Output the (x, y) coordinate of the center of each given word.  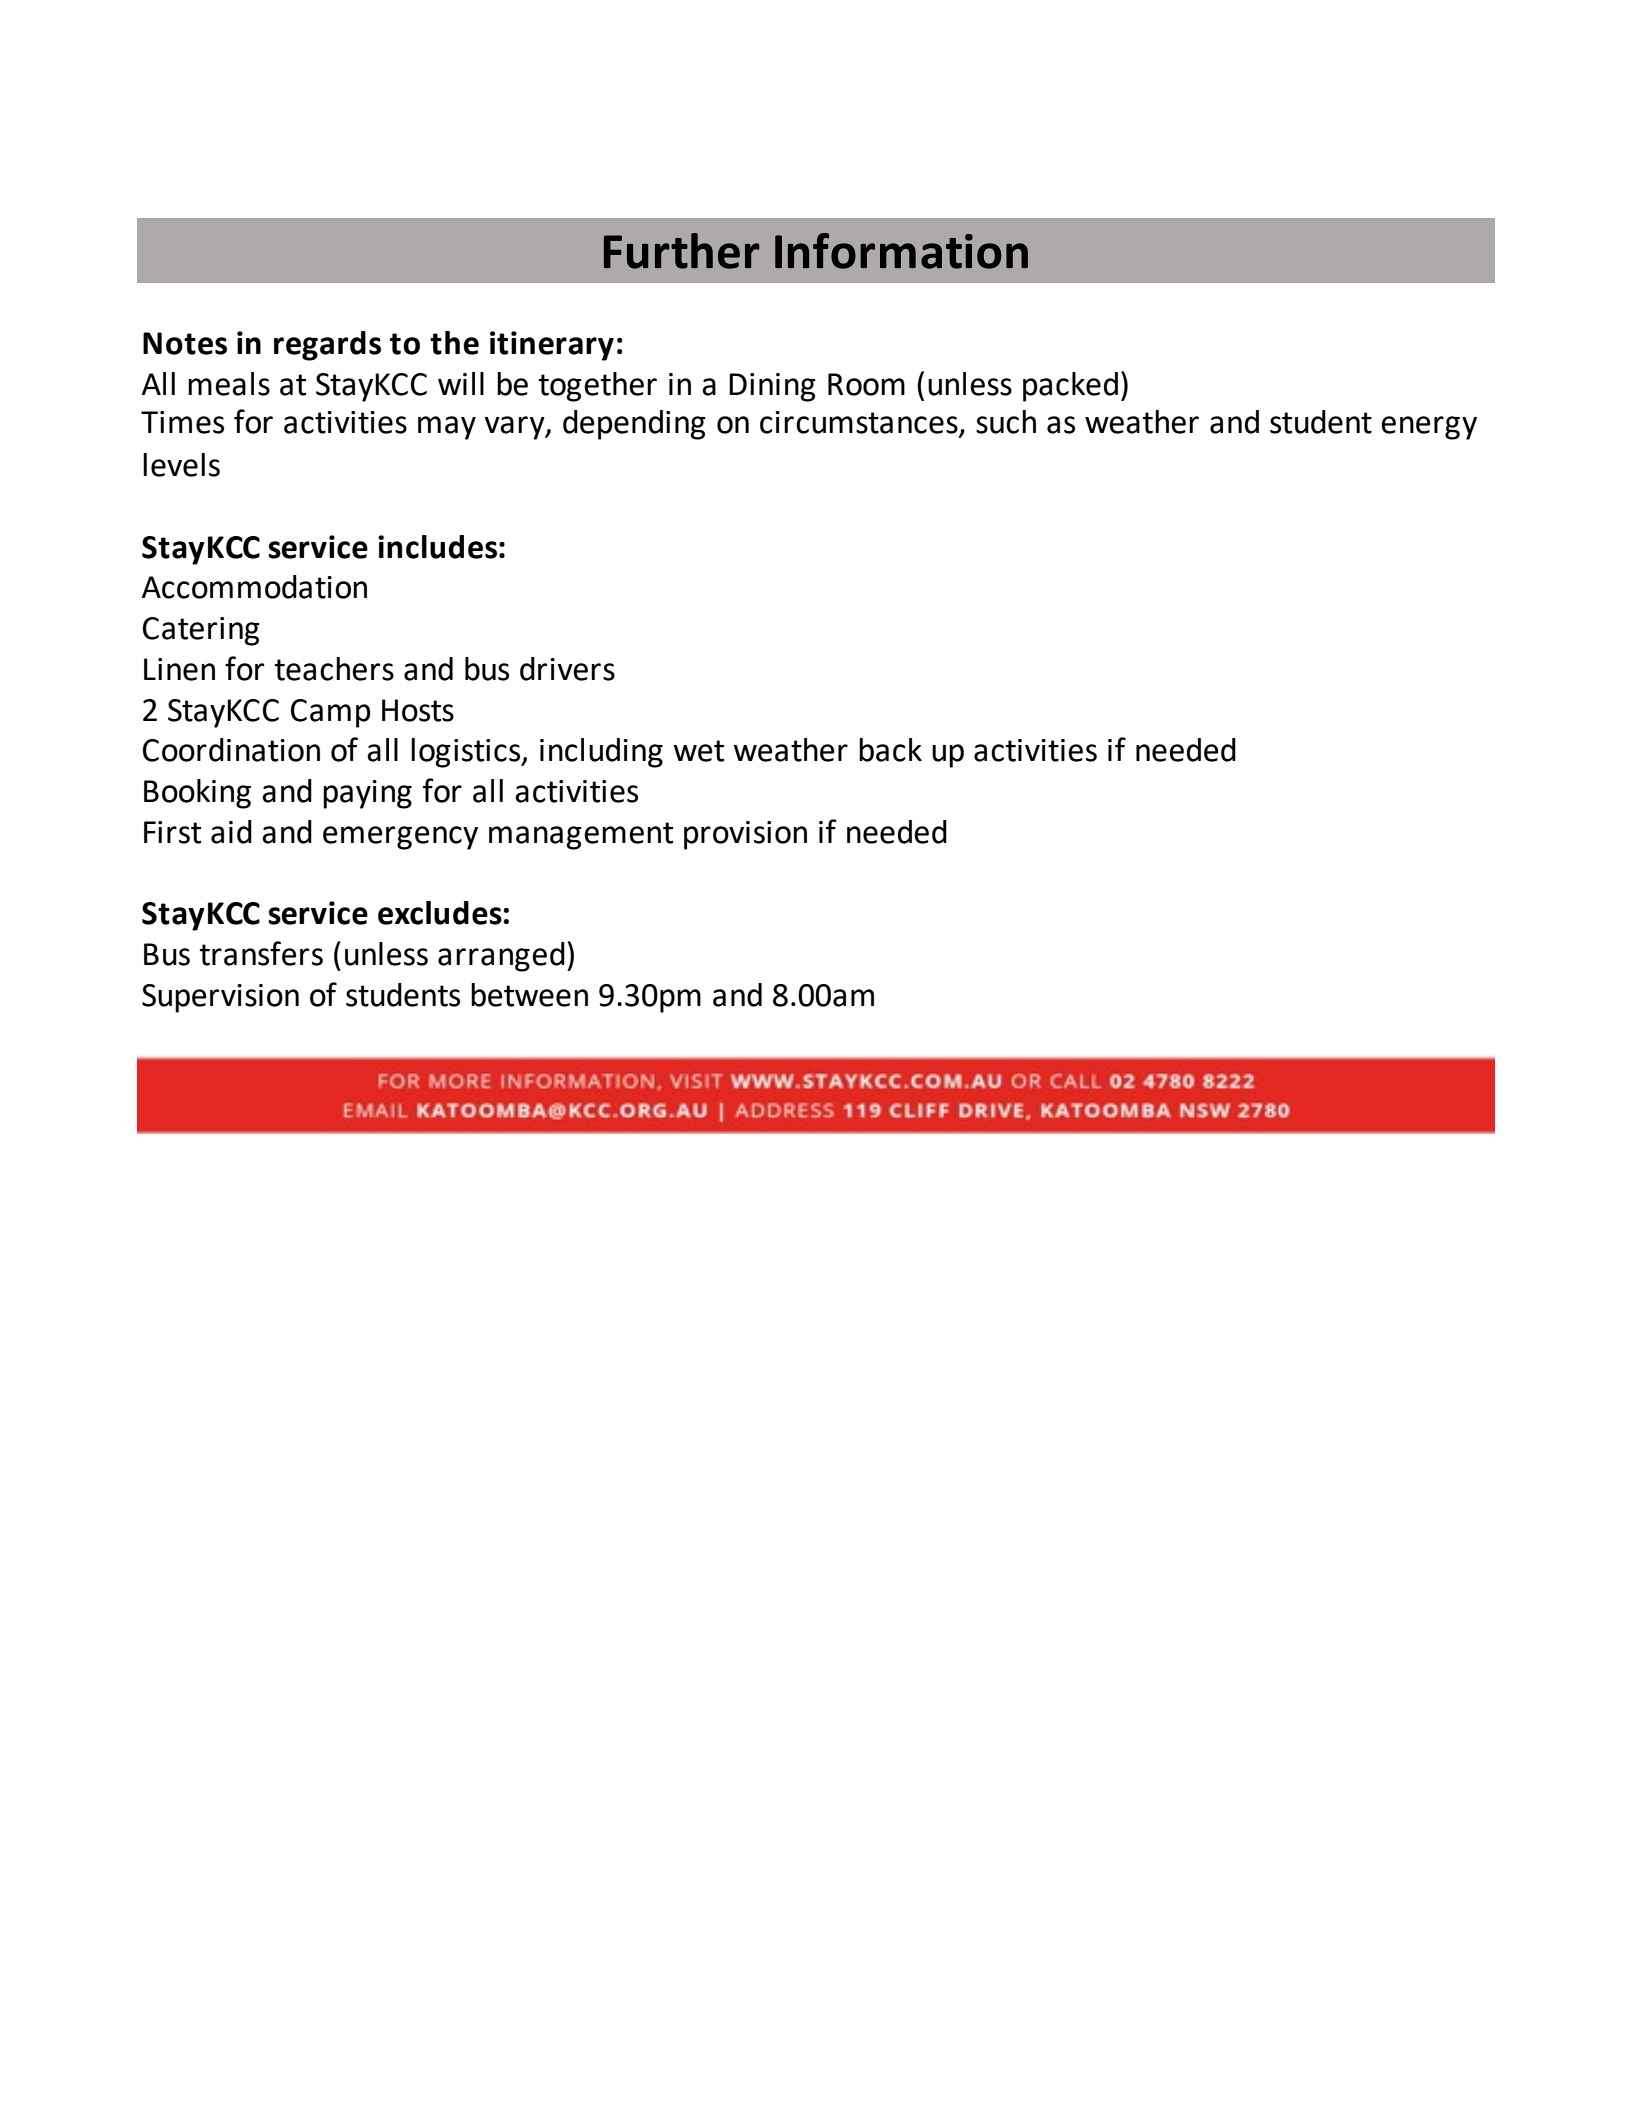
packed (1070, 387)
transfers (261, 953)
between (529, 995)
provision (745, 835)
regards (327, 346)
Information (901, 251)
